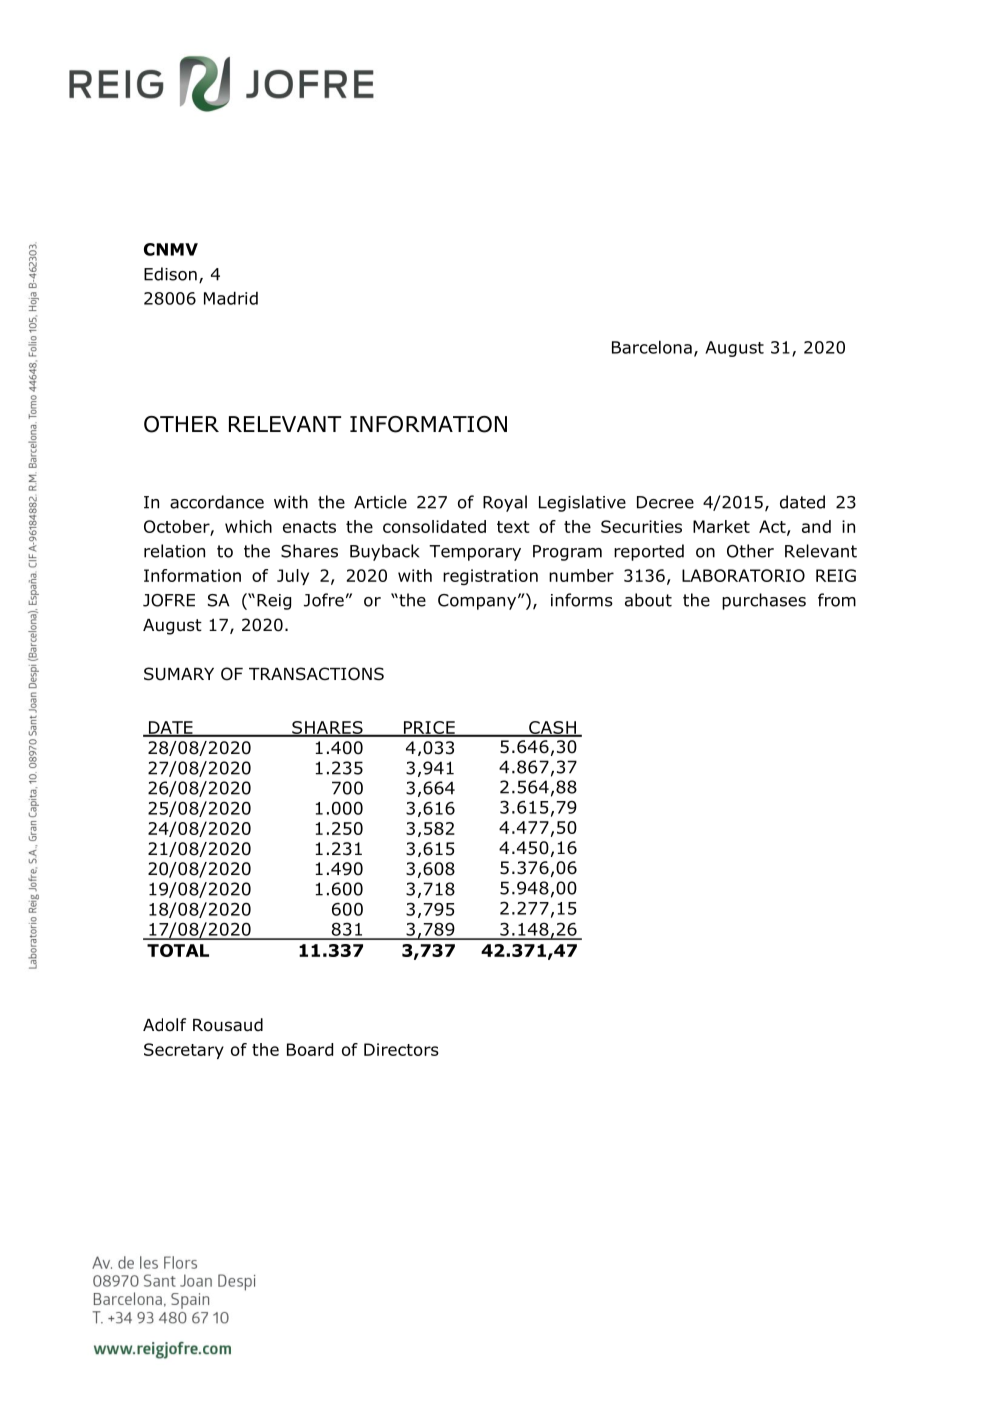  Describe the element at coordinates (231, 298) in the screenshot. I see `Madrid` at that location.
